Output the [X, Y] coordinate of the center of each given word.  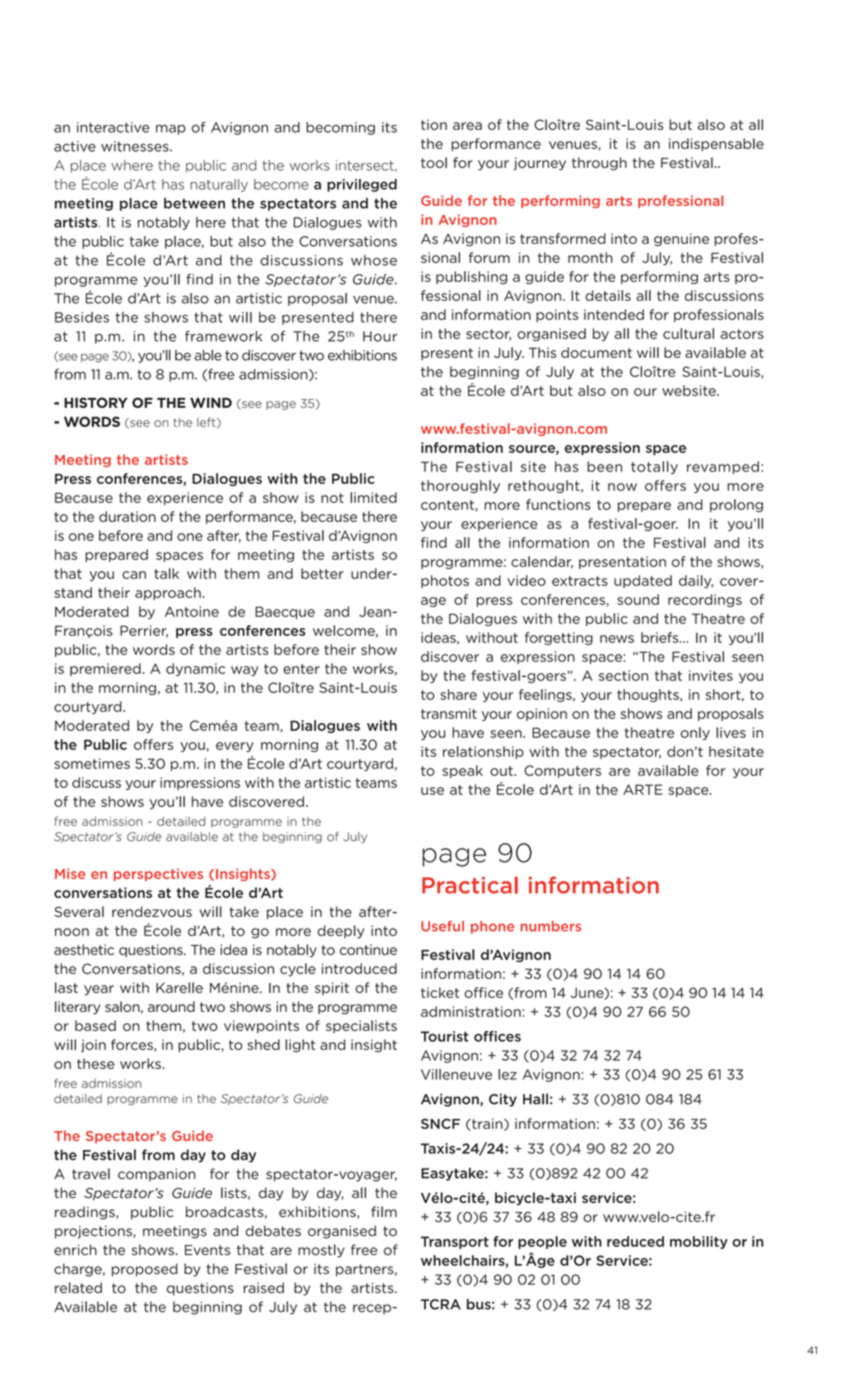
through [599, 164]
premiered [105, 669]
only [695, 733]
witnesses [136, 146]
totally [654, 467]
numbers [551, 926]
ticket [440, 992]
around [171, 1006]
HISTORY [96, 402]
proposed [145, 1270]
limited [373, 497]
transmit [449, 713]
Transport [455, 1242]
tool [434, 162]
